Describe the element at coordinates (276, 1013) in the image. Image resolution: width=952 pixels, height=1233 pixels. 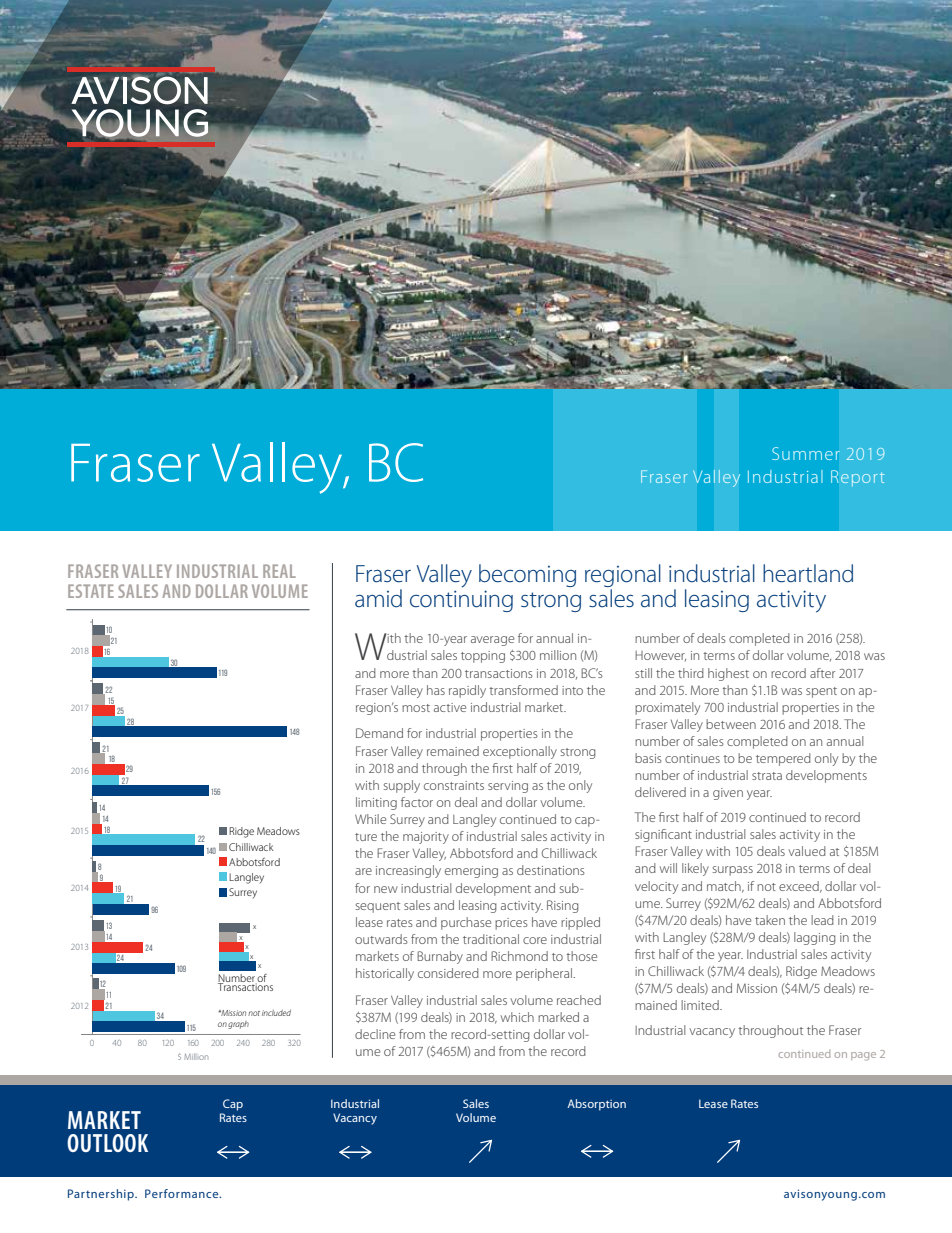
I see `included` at that location.
